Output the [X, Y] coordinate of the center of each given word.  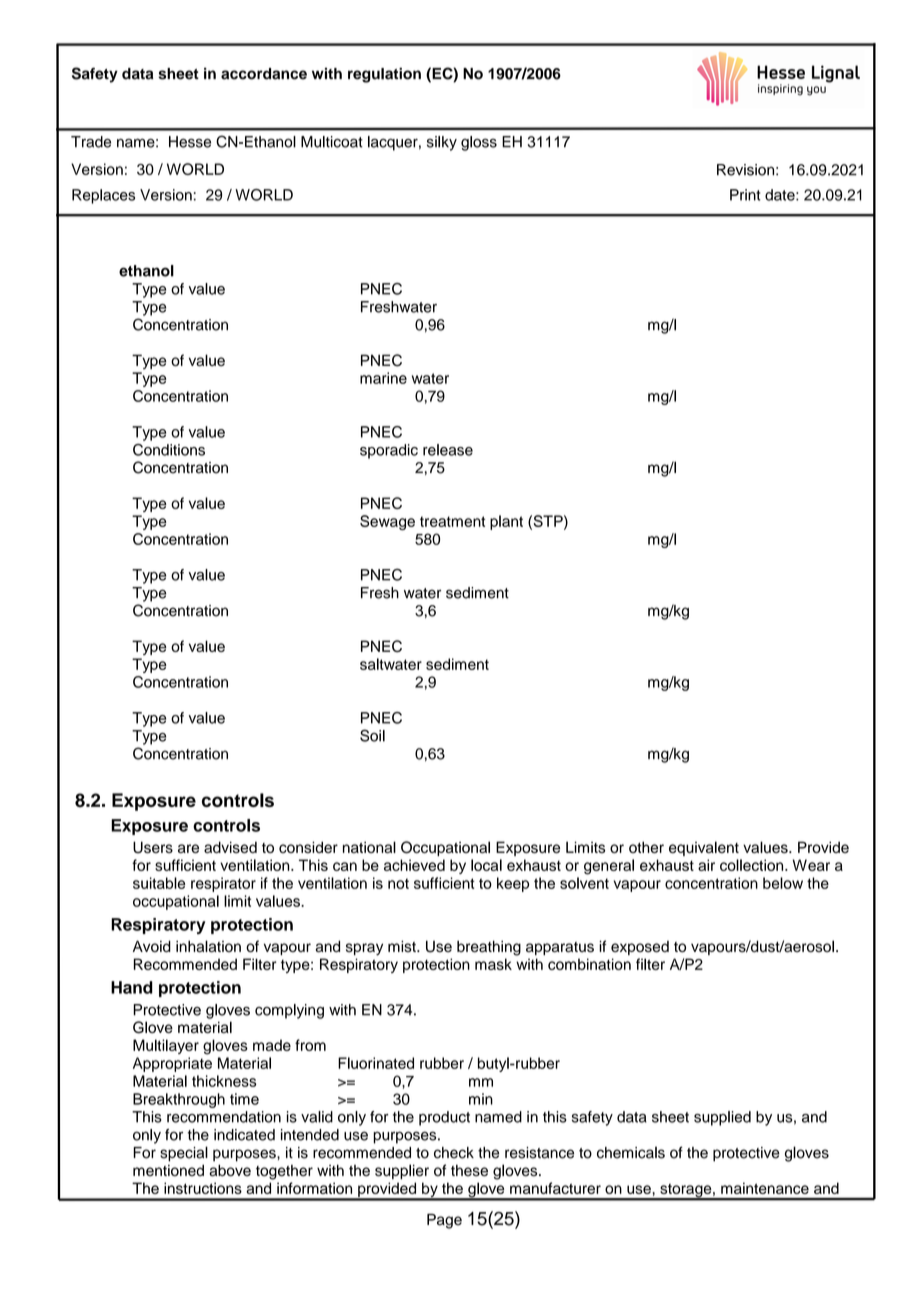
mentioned [168, 1170]
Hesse [190, 142]
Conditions [169, 450]
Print [745, 195]
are [188, 848]
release [448, 450]
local [486, 865]
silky [442, 143]
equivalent [704, 848]
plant [506, 522]
